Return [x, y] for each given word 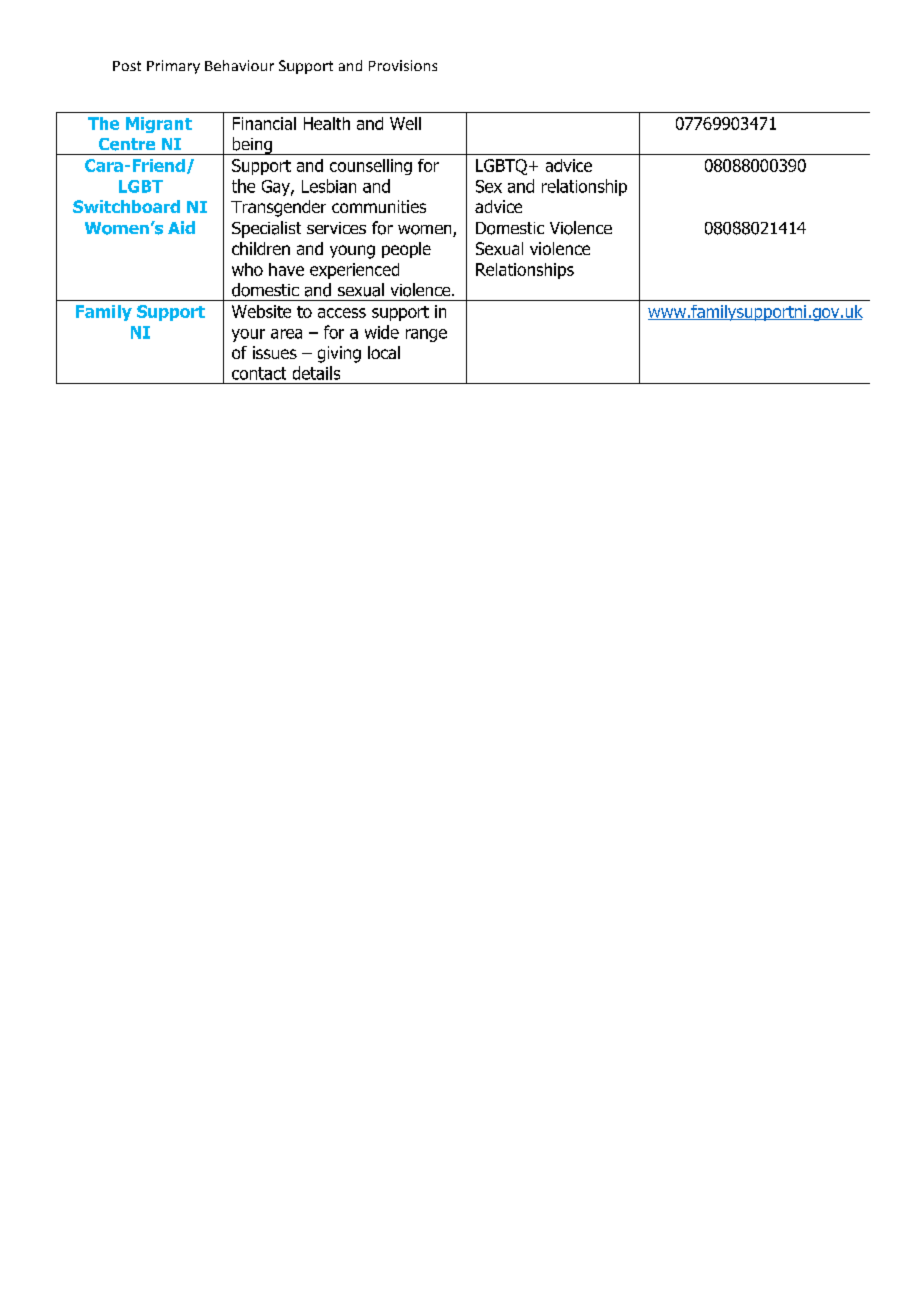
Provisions [403, 65]
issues [275, 352]
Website [261, 311]
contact [259, 373]
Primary [173, 67]
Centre [127, 144]
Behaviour [239, 65]
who [247, 269]
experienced [354, 271]
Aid [181, 227]
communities [379, 206]
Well [405, 123]
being [252, 146]
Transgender [278, 208]
